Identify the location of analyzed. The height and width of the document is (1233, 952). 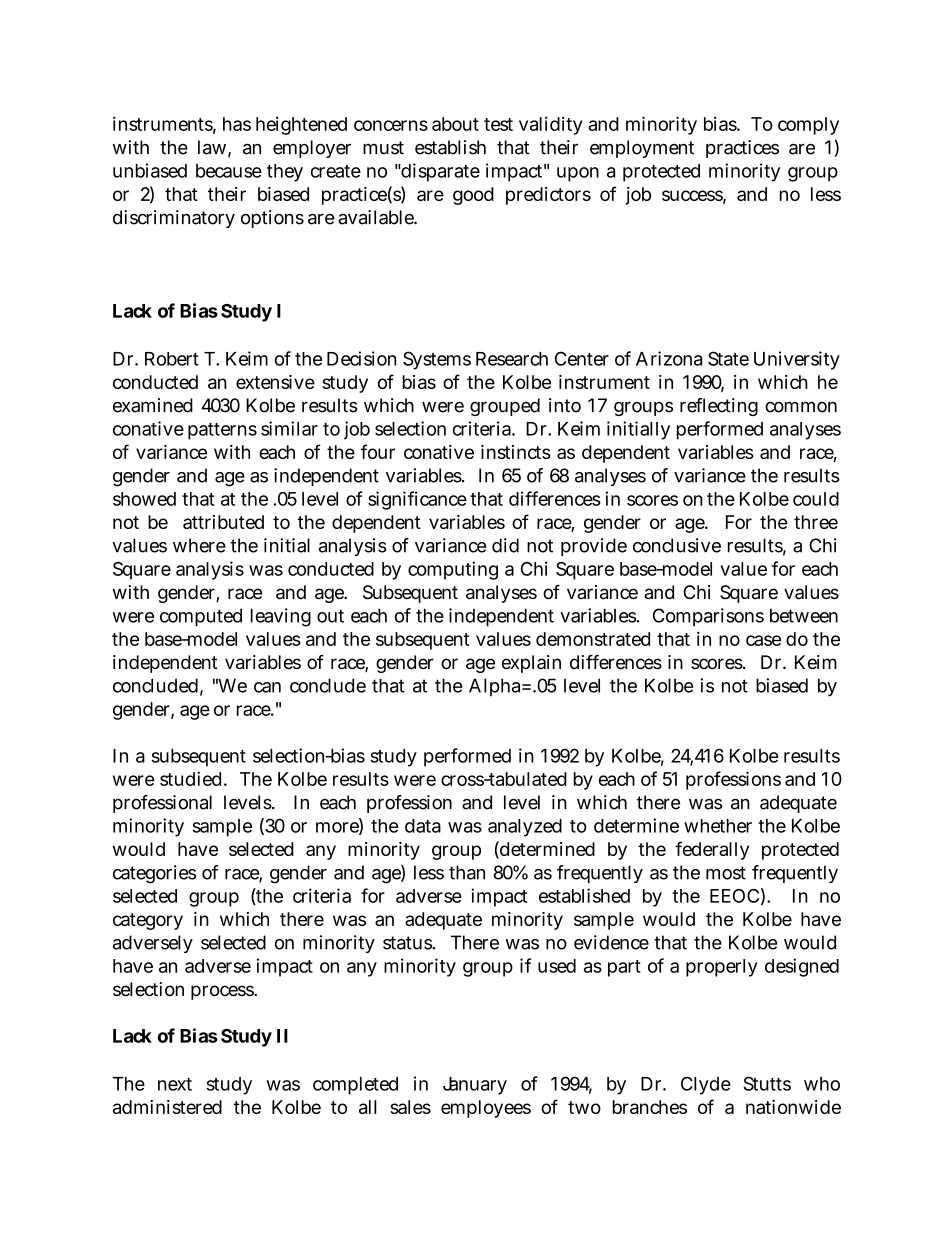
(525, 828).
